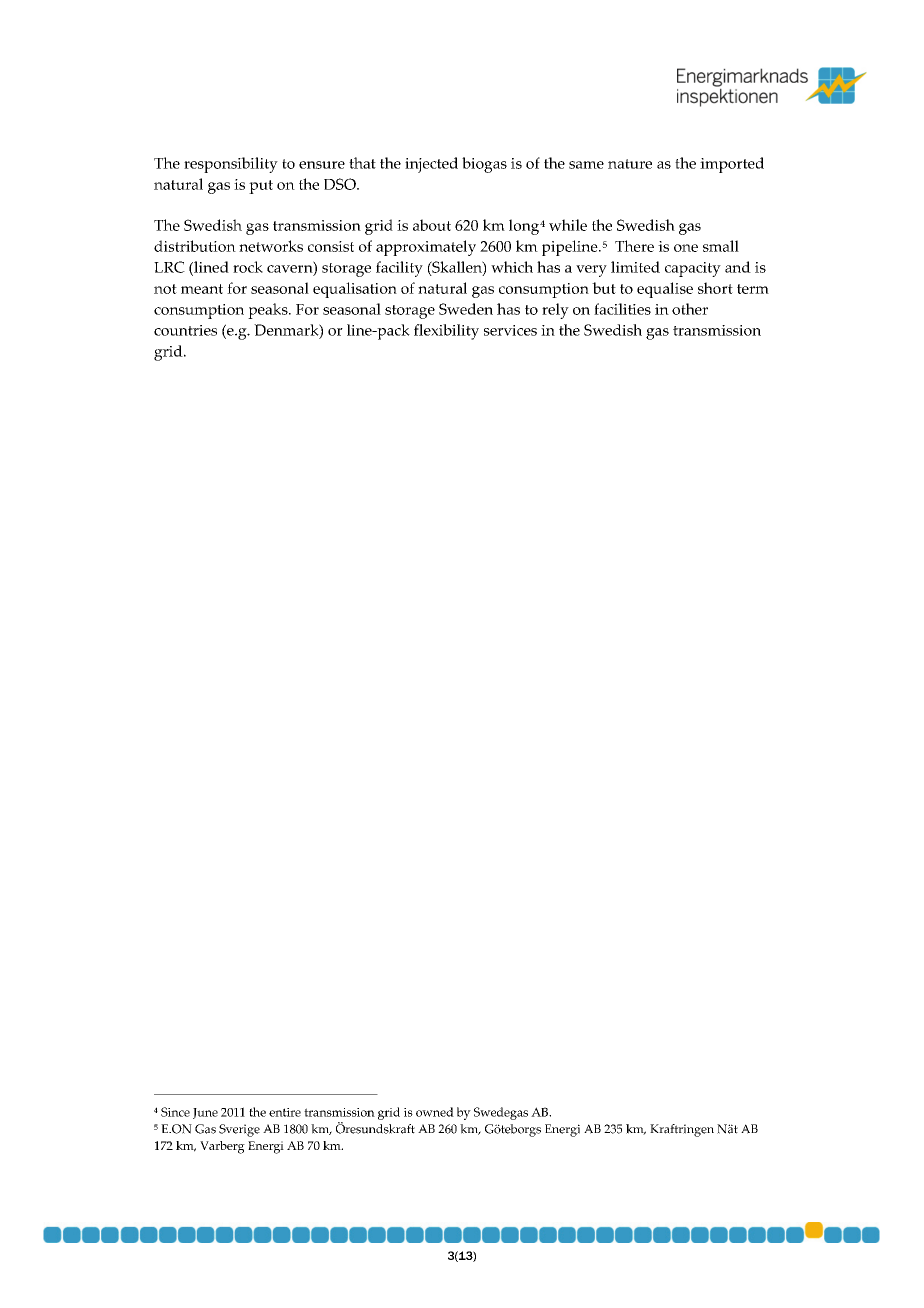 The width and height of the image is (924, 1308). What do you see at coordinates (690, 309) in the image?
I see `other` at bounding box center [690, 309].
